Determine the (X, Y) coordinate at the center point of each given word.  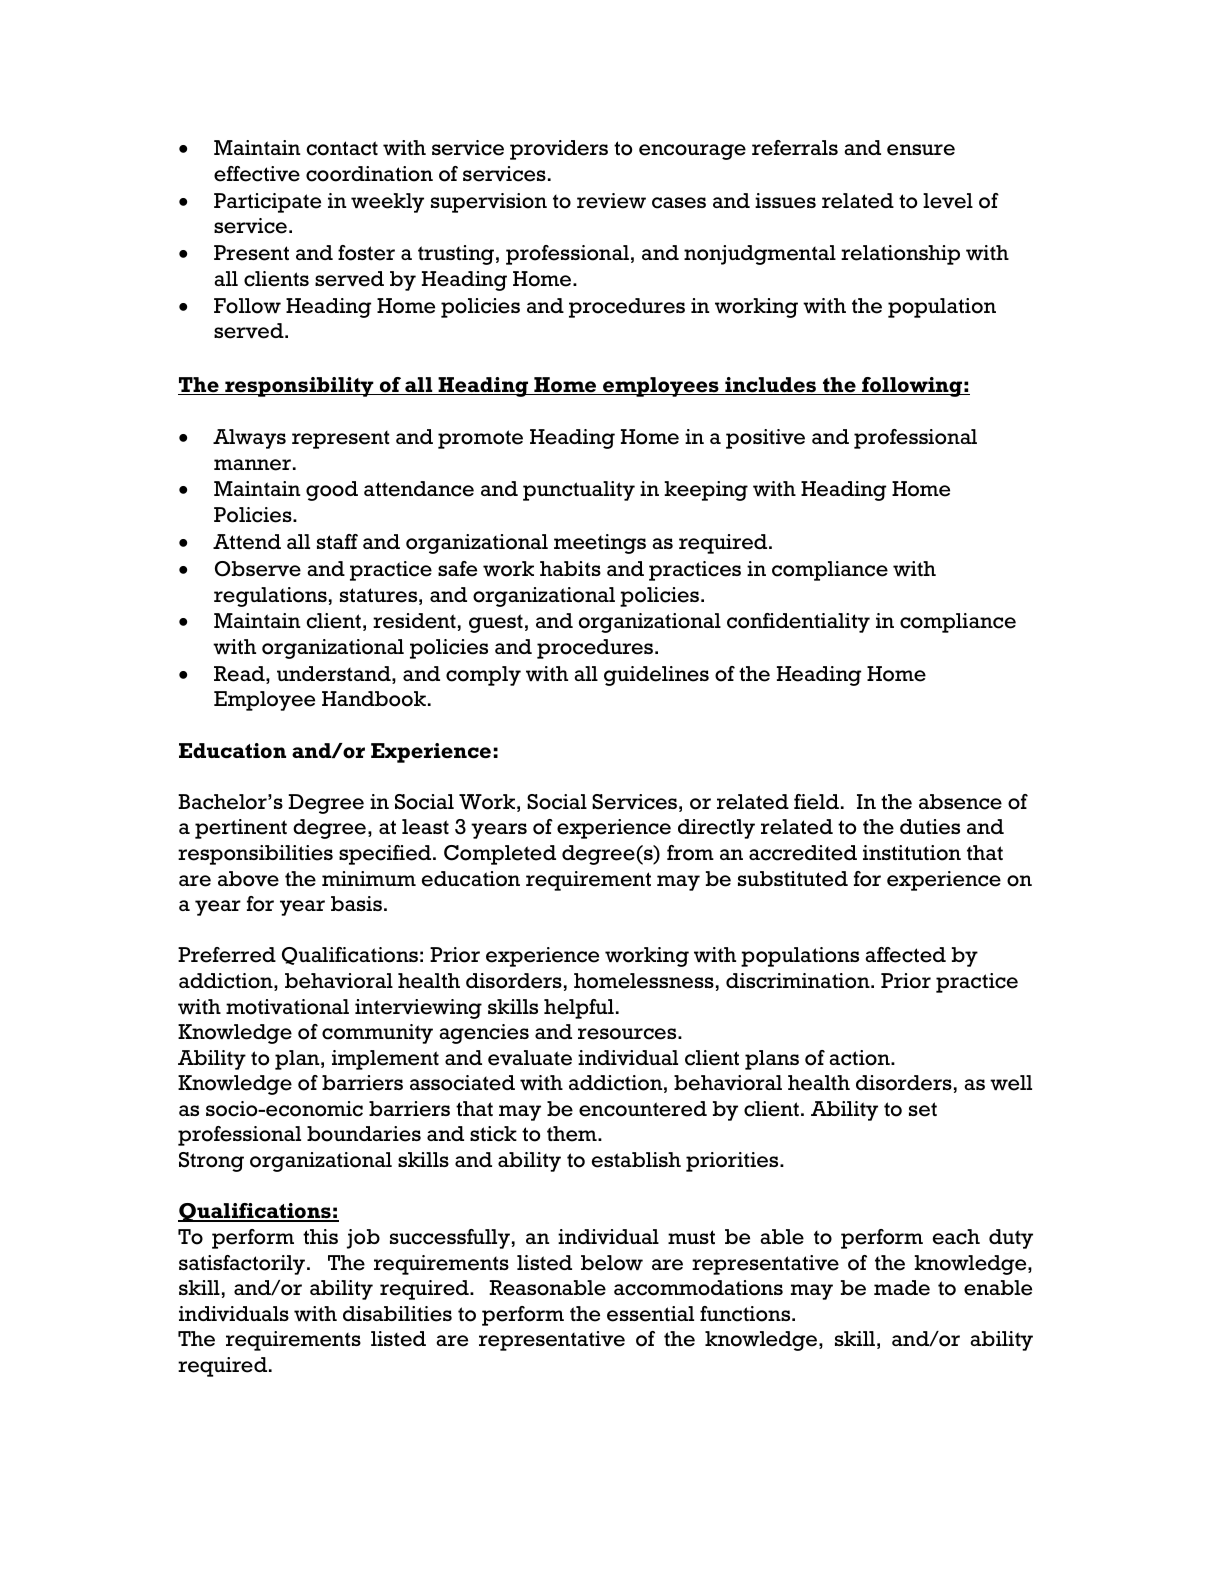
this (320, 1236)
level (948, 201)
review (611, 201)
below (612, 1263)
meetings (600, 544)
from (690, 853)
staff (337, 541)
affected (906, 955)
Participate (267, 203)
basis (356, 903)
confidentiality (798, 623)
